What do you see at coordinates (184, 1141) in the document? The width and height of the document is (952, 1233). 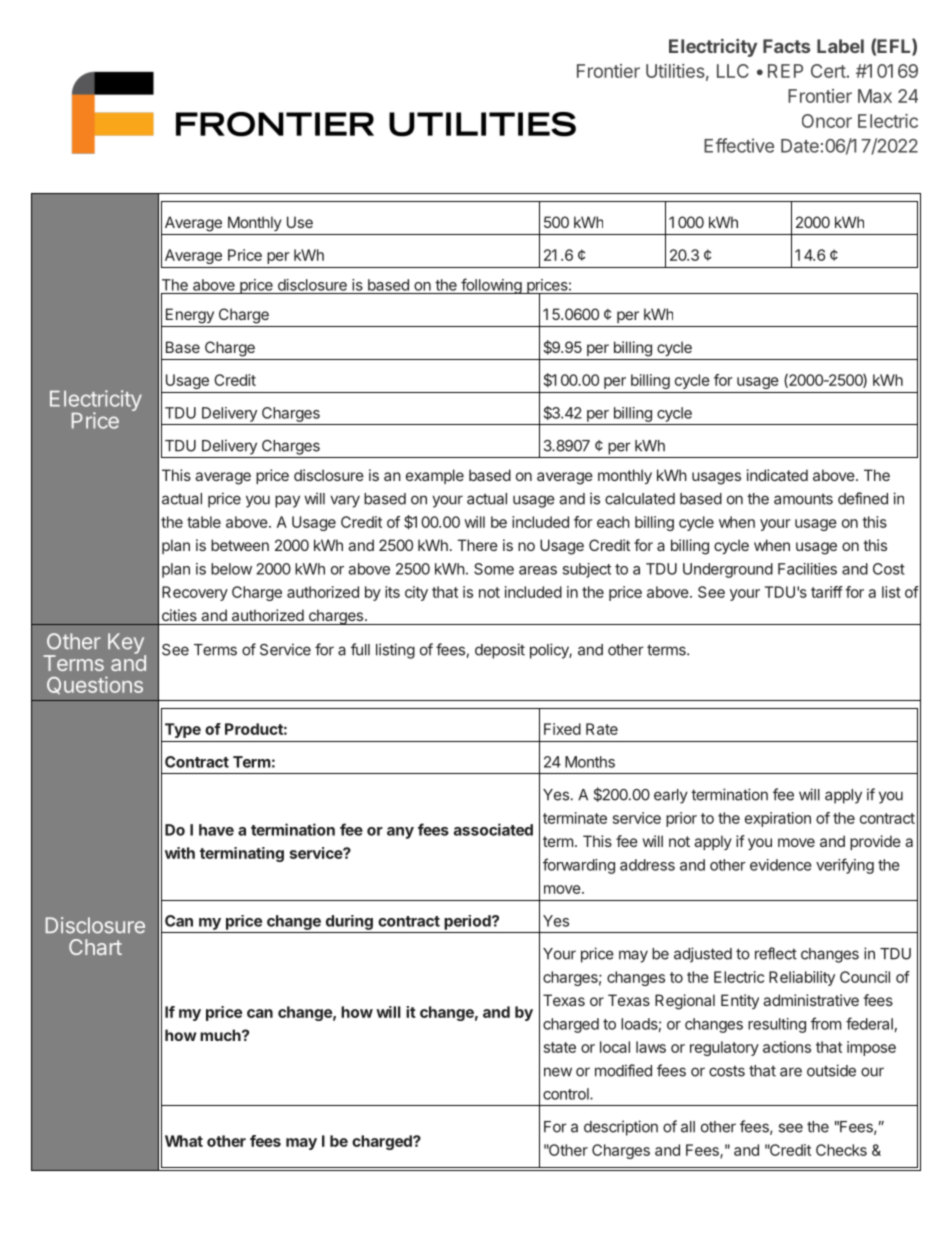 I see `What` at bounding box center [184, 1141].
